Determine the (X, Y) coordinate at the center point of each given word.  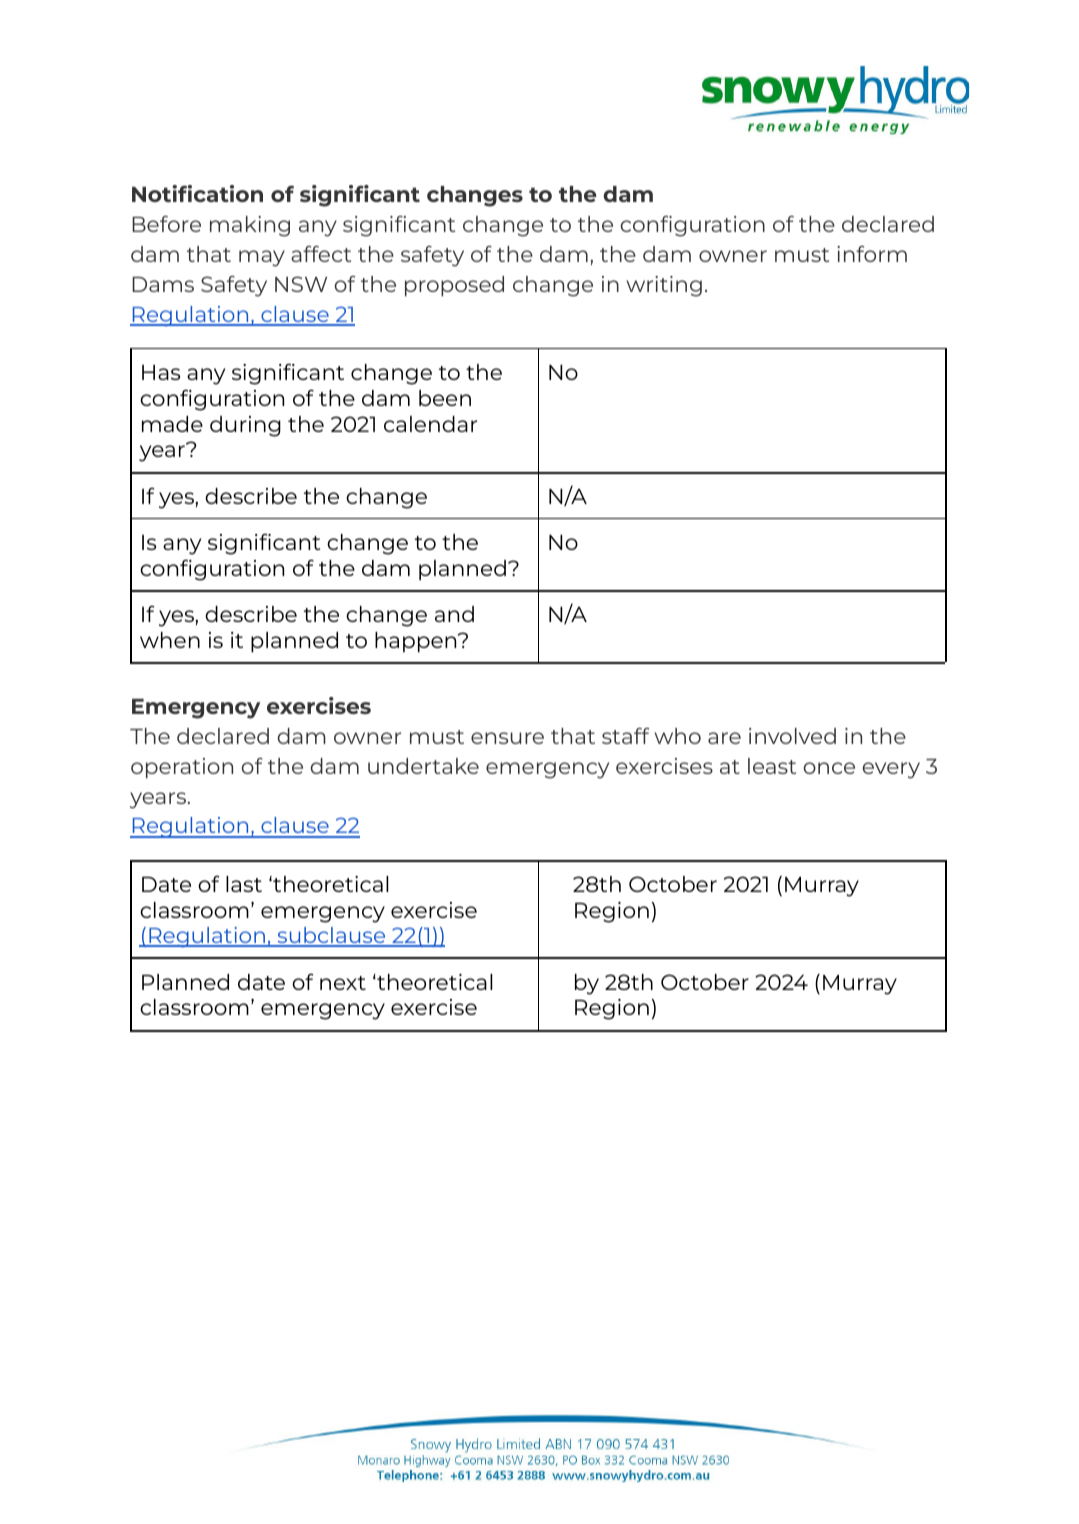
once (829, 768)
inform (872, 254)
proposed (454, 286)
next (343, 983)
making (250, 226)
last (244, 884)
